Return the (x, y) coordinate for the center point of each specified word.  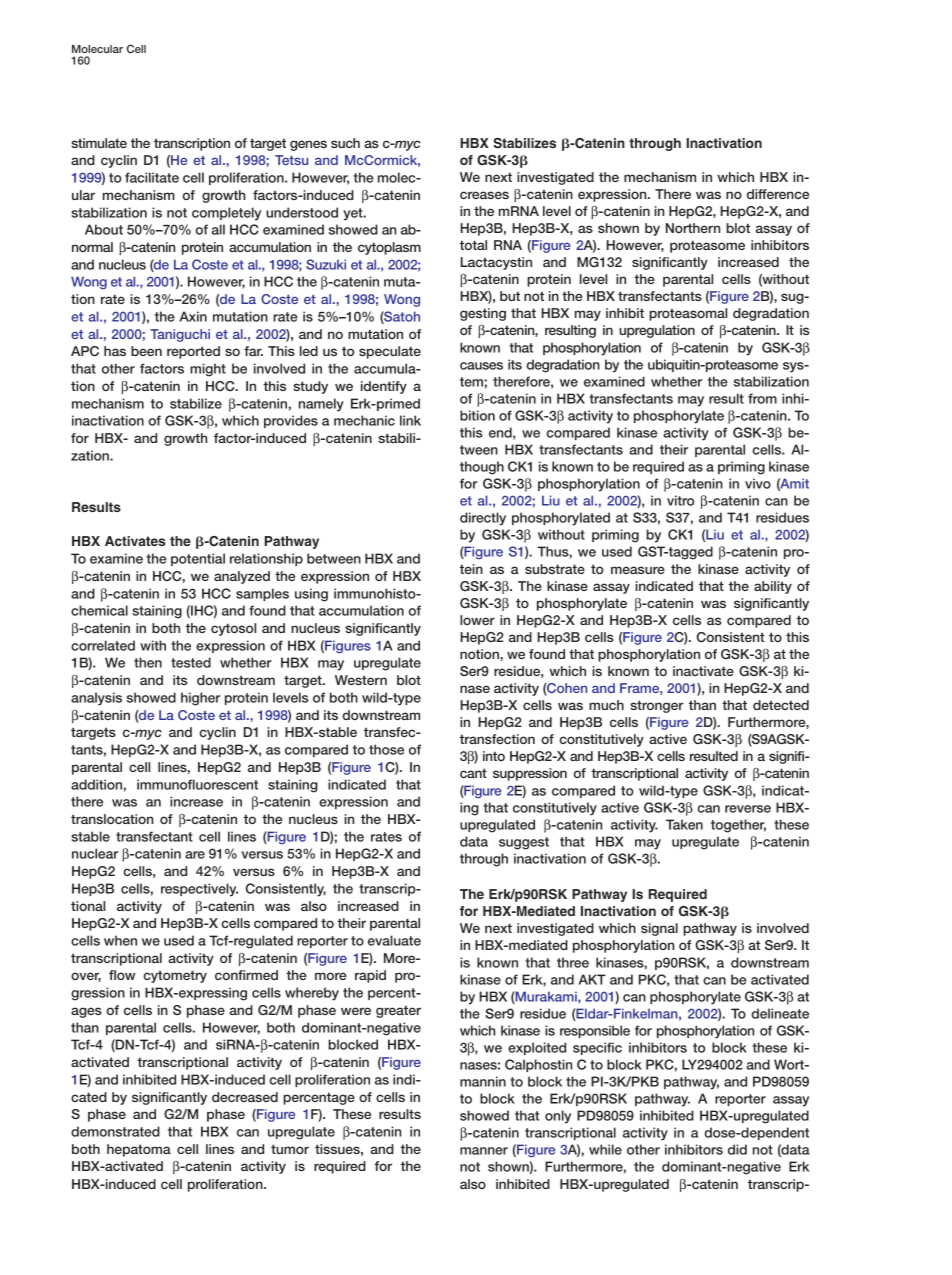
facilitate (152, 177)
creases (484, 195)
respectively (199, 890)
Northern (693, 228)
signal (659, 929)
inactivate (703, 671)
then (148, 662)
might (208, 370)
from (762, 398)
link (410, 420)
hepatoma (139, 1150)
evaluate (394, 940)
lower (477, 620)
